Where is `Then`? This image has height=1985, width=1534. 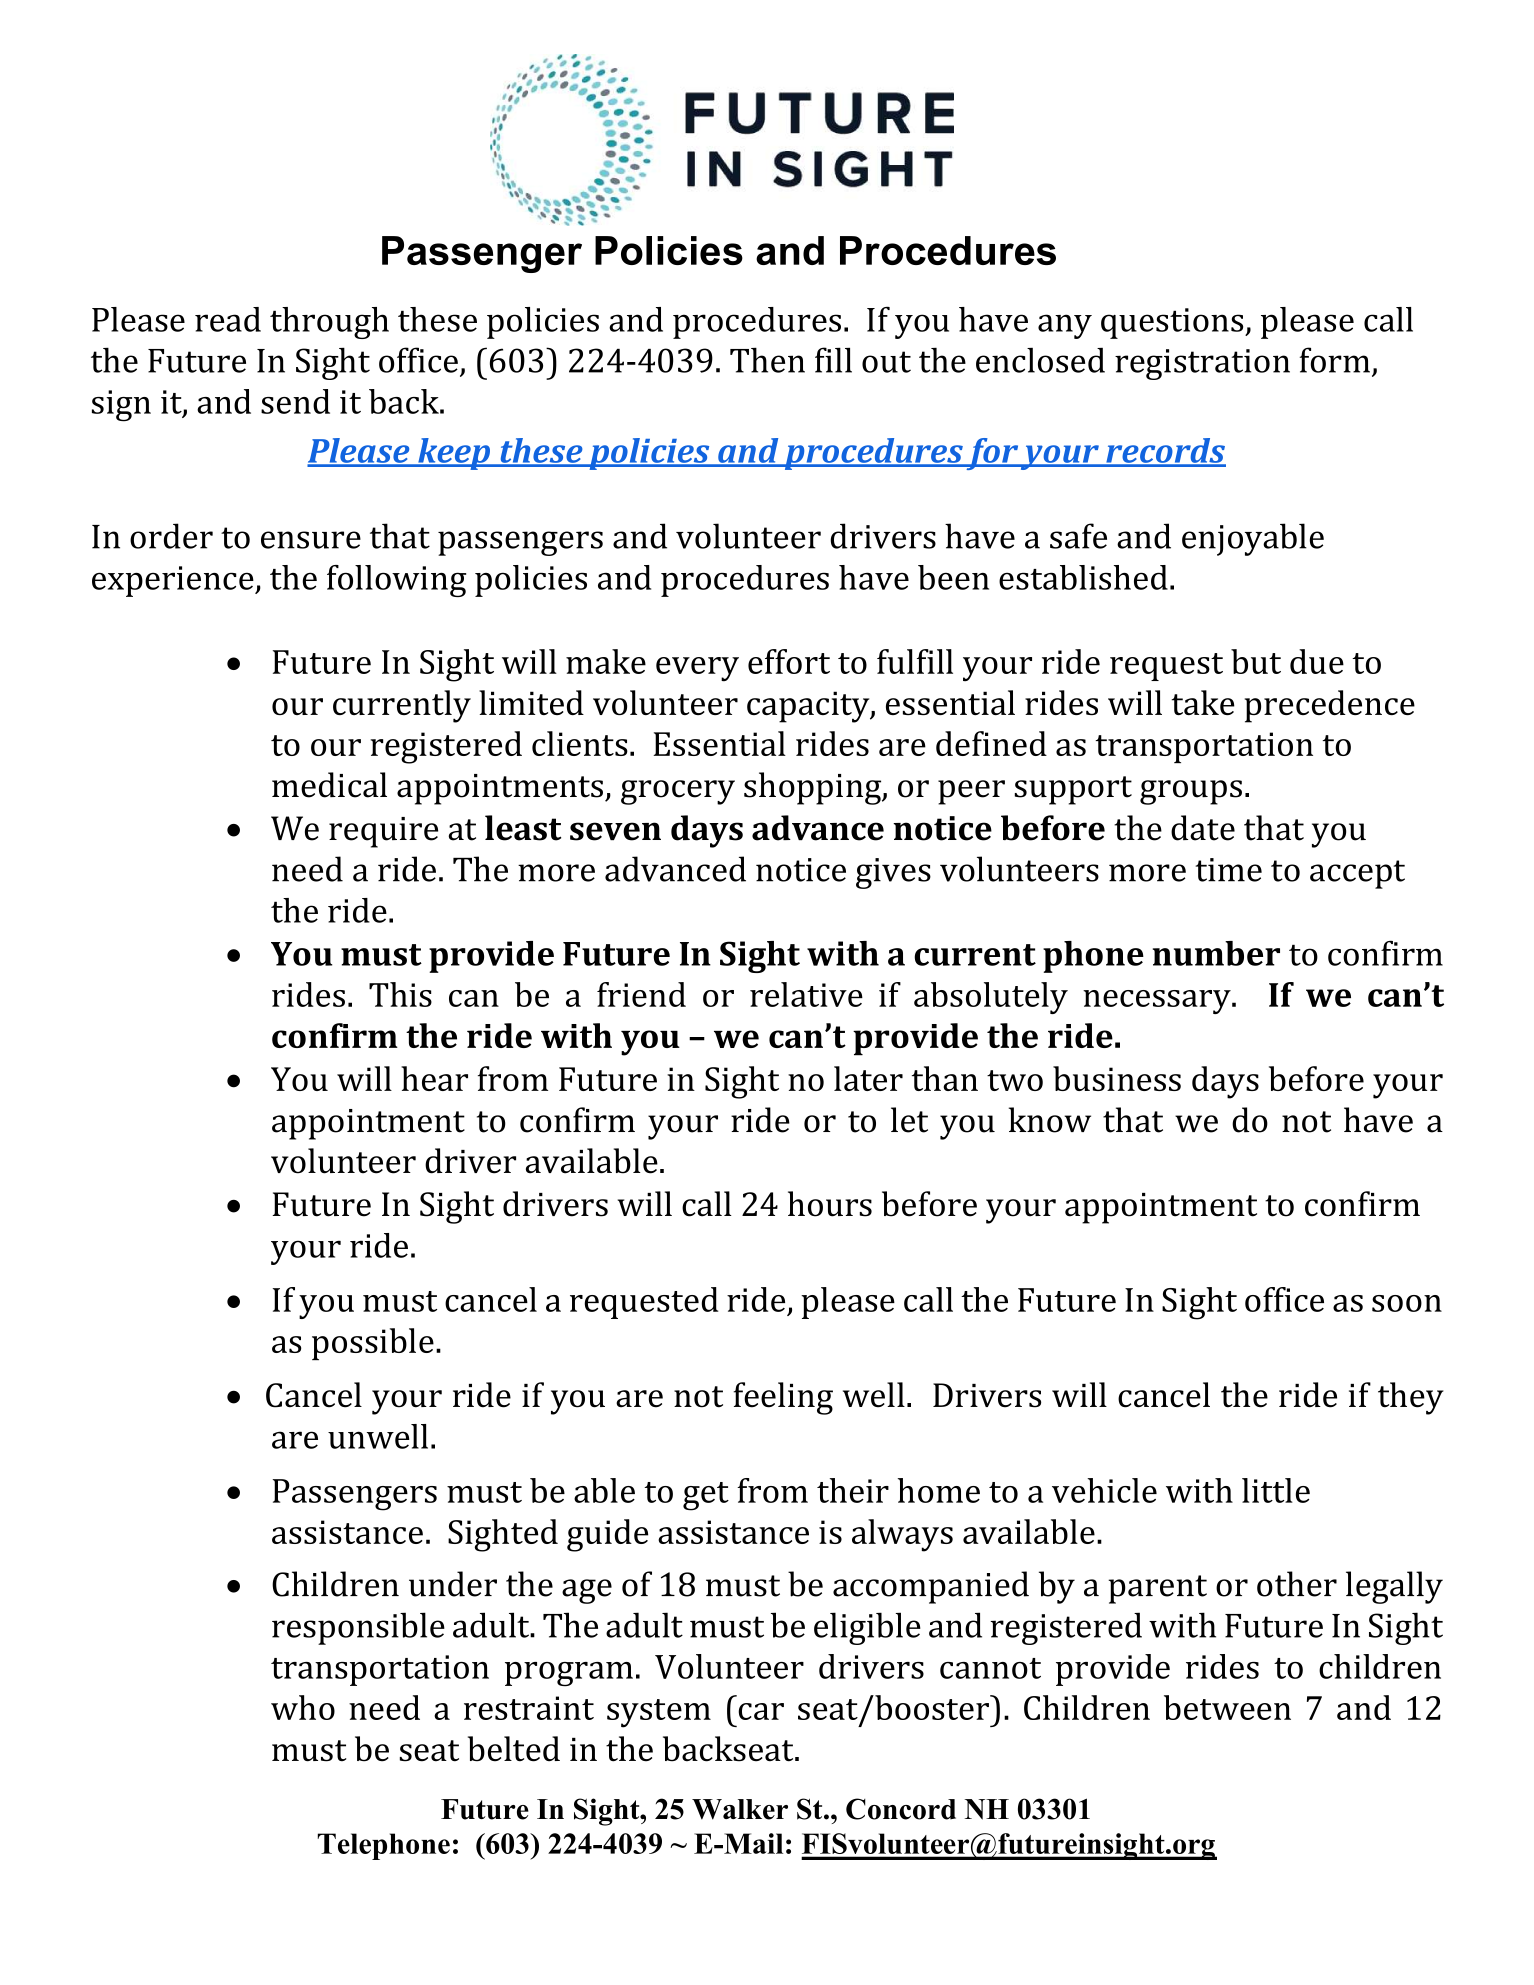
Then is located at coordinates (767, 360).
